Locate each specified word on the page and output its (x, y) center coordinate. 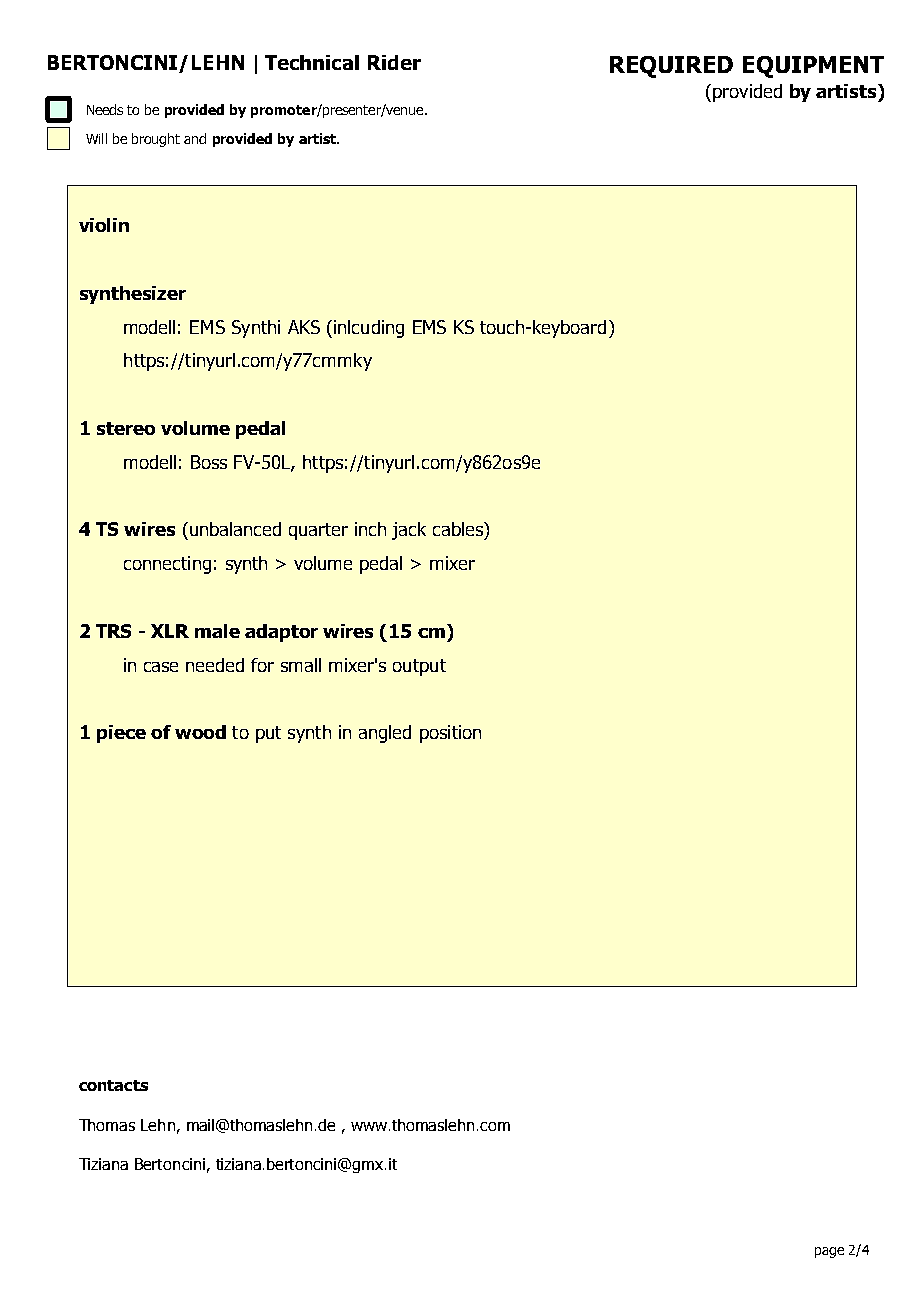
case (161, 667)
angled (385, 734)
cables (459, 529)
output (419, 667)
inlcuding (369, 329)
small (301, 665)
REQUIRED (671, 67)
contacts (113, 1085)
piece (121, 734)
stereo (126, 428)
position (450, 734)
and (195, 138)
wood (200, 732)
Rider (394, 62)
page (829, 1252)
